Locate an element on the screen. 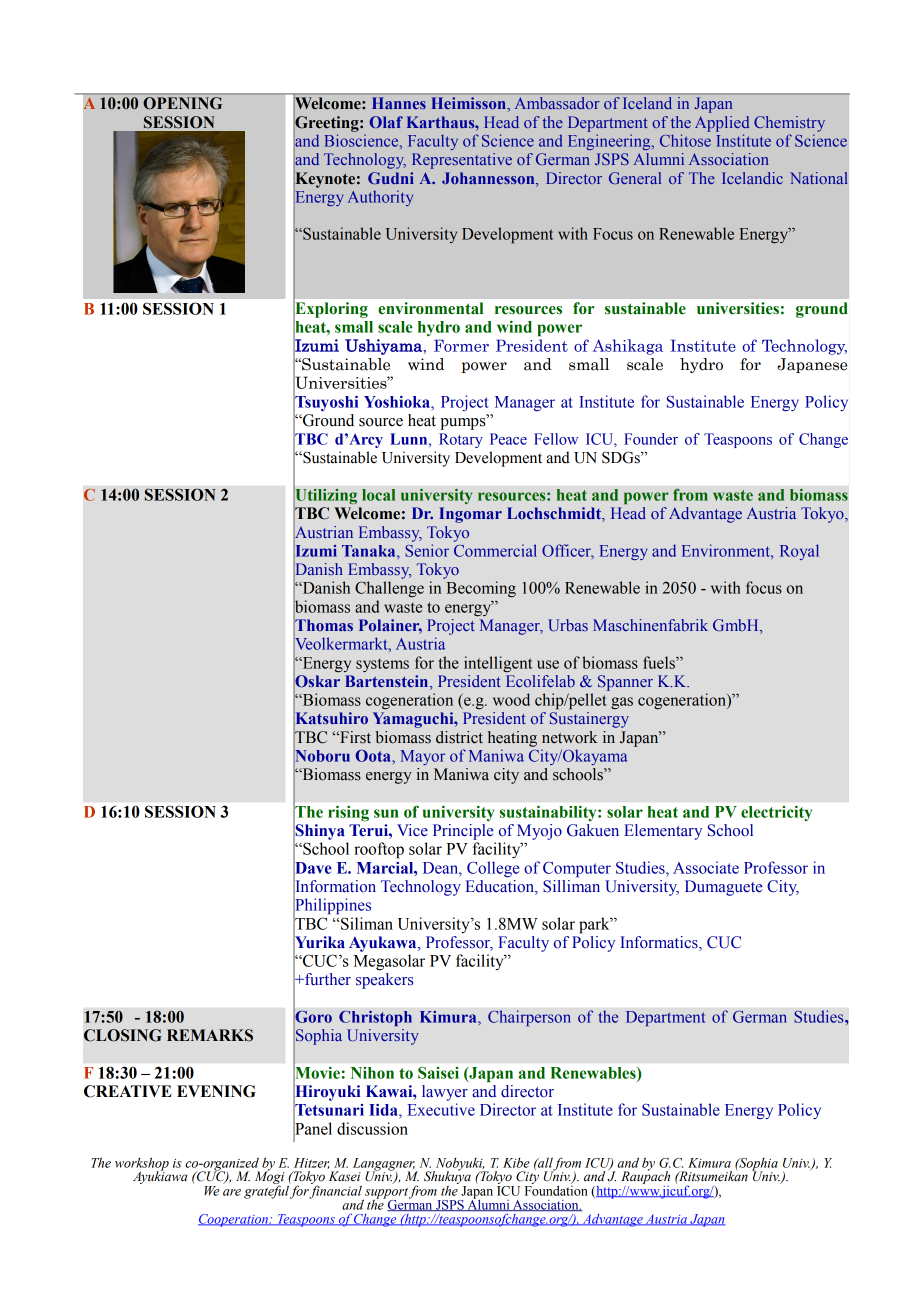 This screenshot has height=1308, width=924. are is located at coordinates (232, 1192).
